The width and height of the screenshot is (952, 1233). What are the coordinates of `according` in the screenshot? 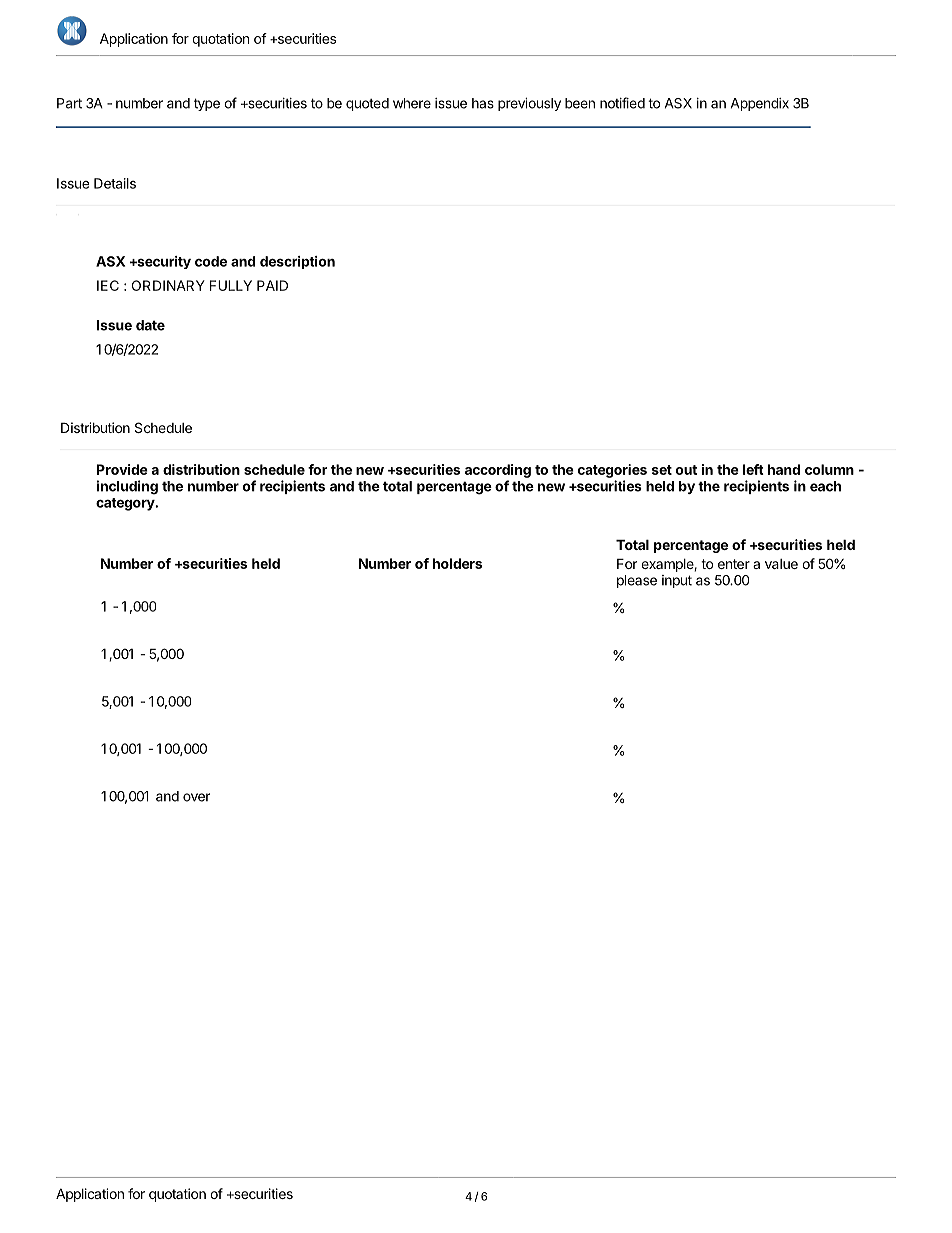 It's located at (498, 471).
